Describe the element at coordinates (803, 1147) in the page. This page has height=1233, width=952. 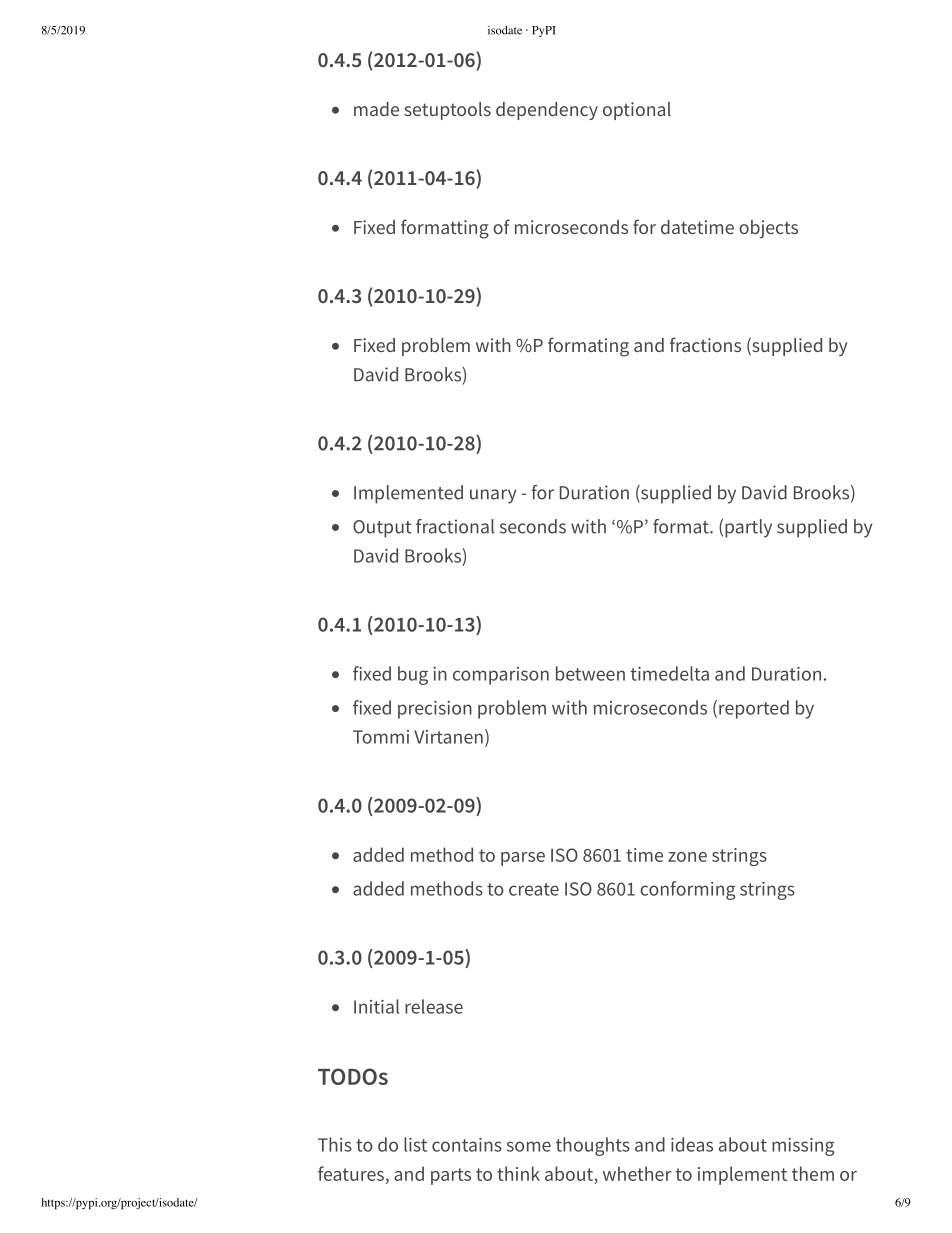
I see `missing` at that location.
